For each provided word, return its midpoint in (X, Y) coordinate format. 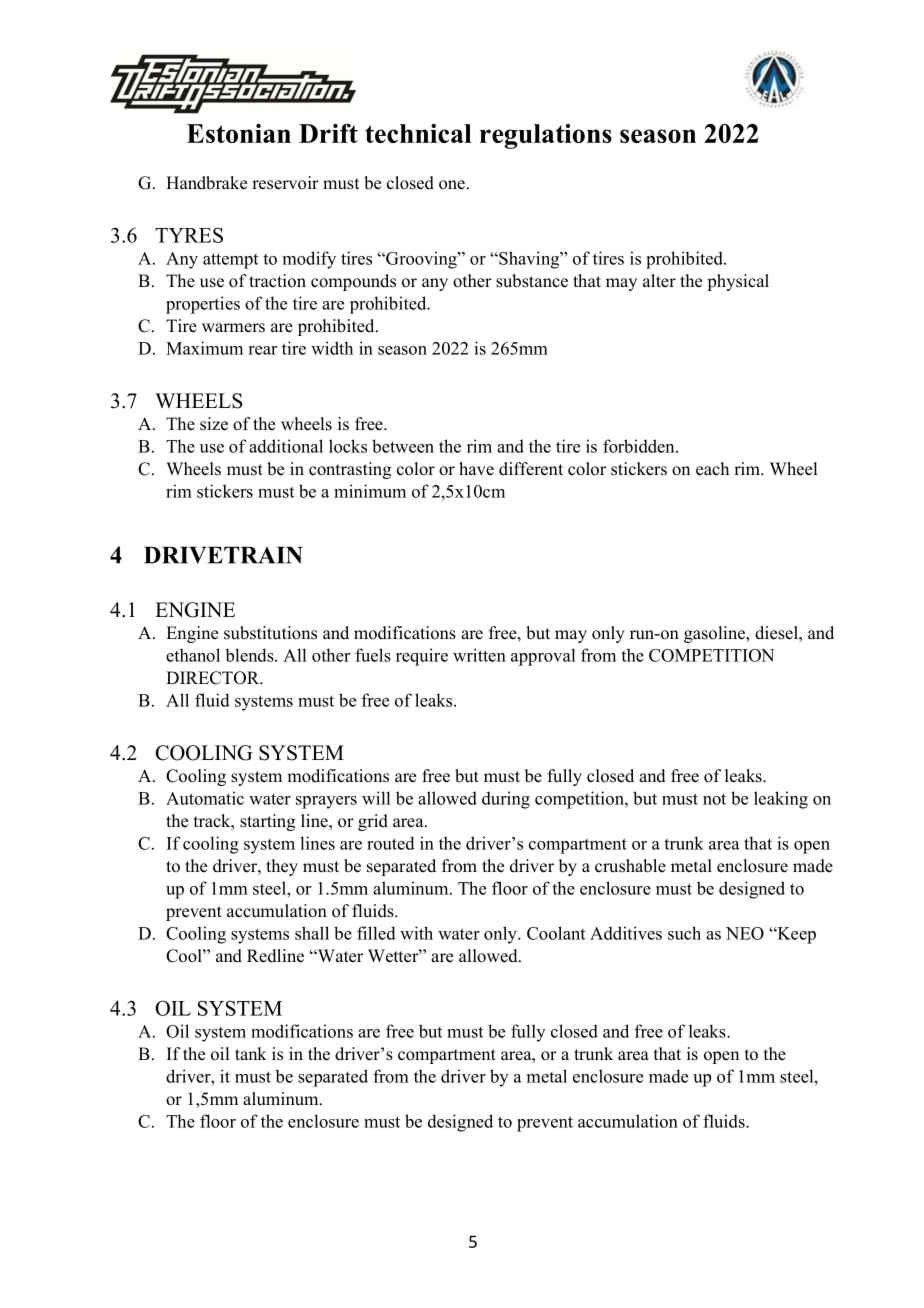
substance (532, 281)
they (282, 867)
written (479, 655)
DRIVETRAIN (223, 555)
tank (251, 1053)
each (712, 469)
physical (738, 282)
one (452, 185)
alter (659, 281)
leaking (781, 800)
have (476, 469)
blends (250, 655)
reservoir (285, 183)
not (714, 799)
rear (262, 350)
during (506, 800)
